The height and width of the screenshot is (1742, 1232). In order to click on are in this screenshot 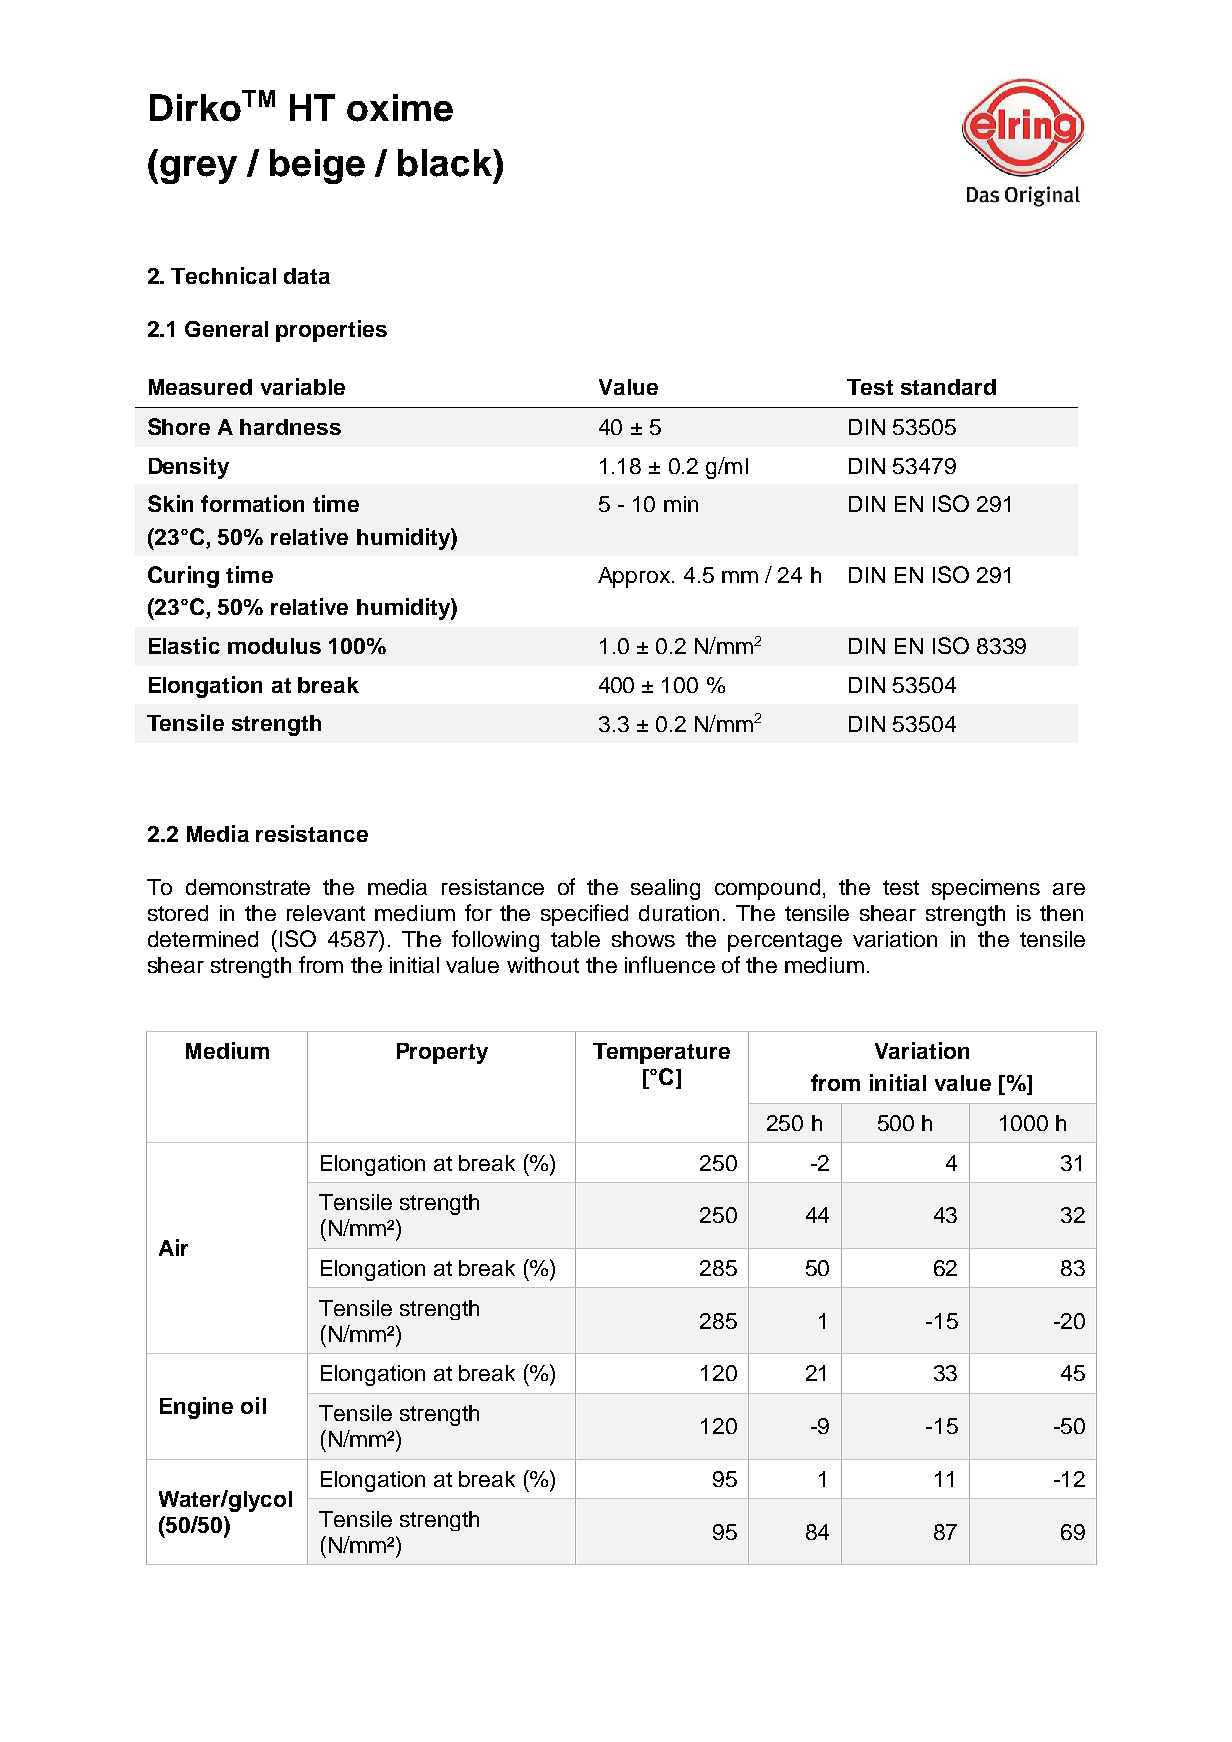, I will do `click(1069, 889)`.
